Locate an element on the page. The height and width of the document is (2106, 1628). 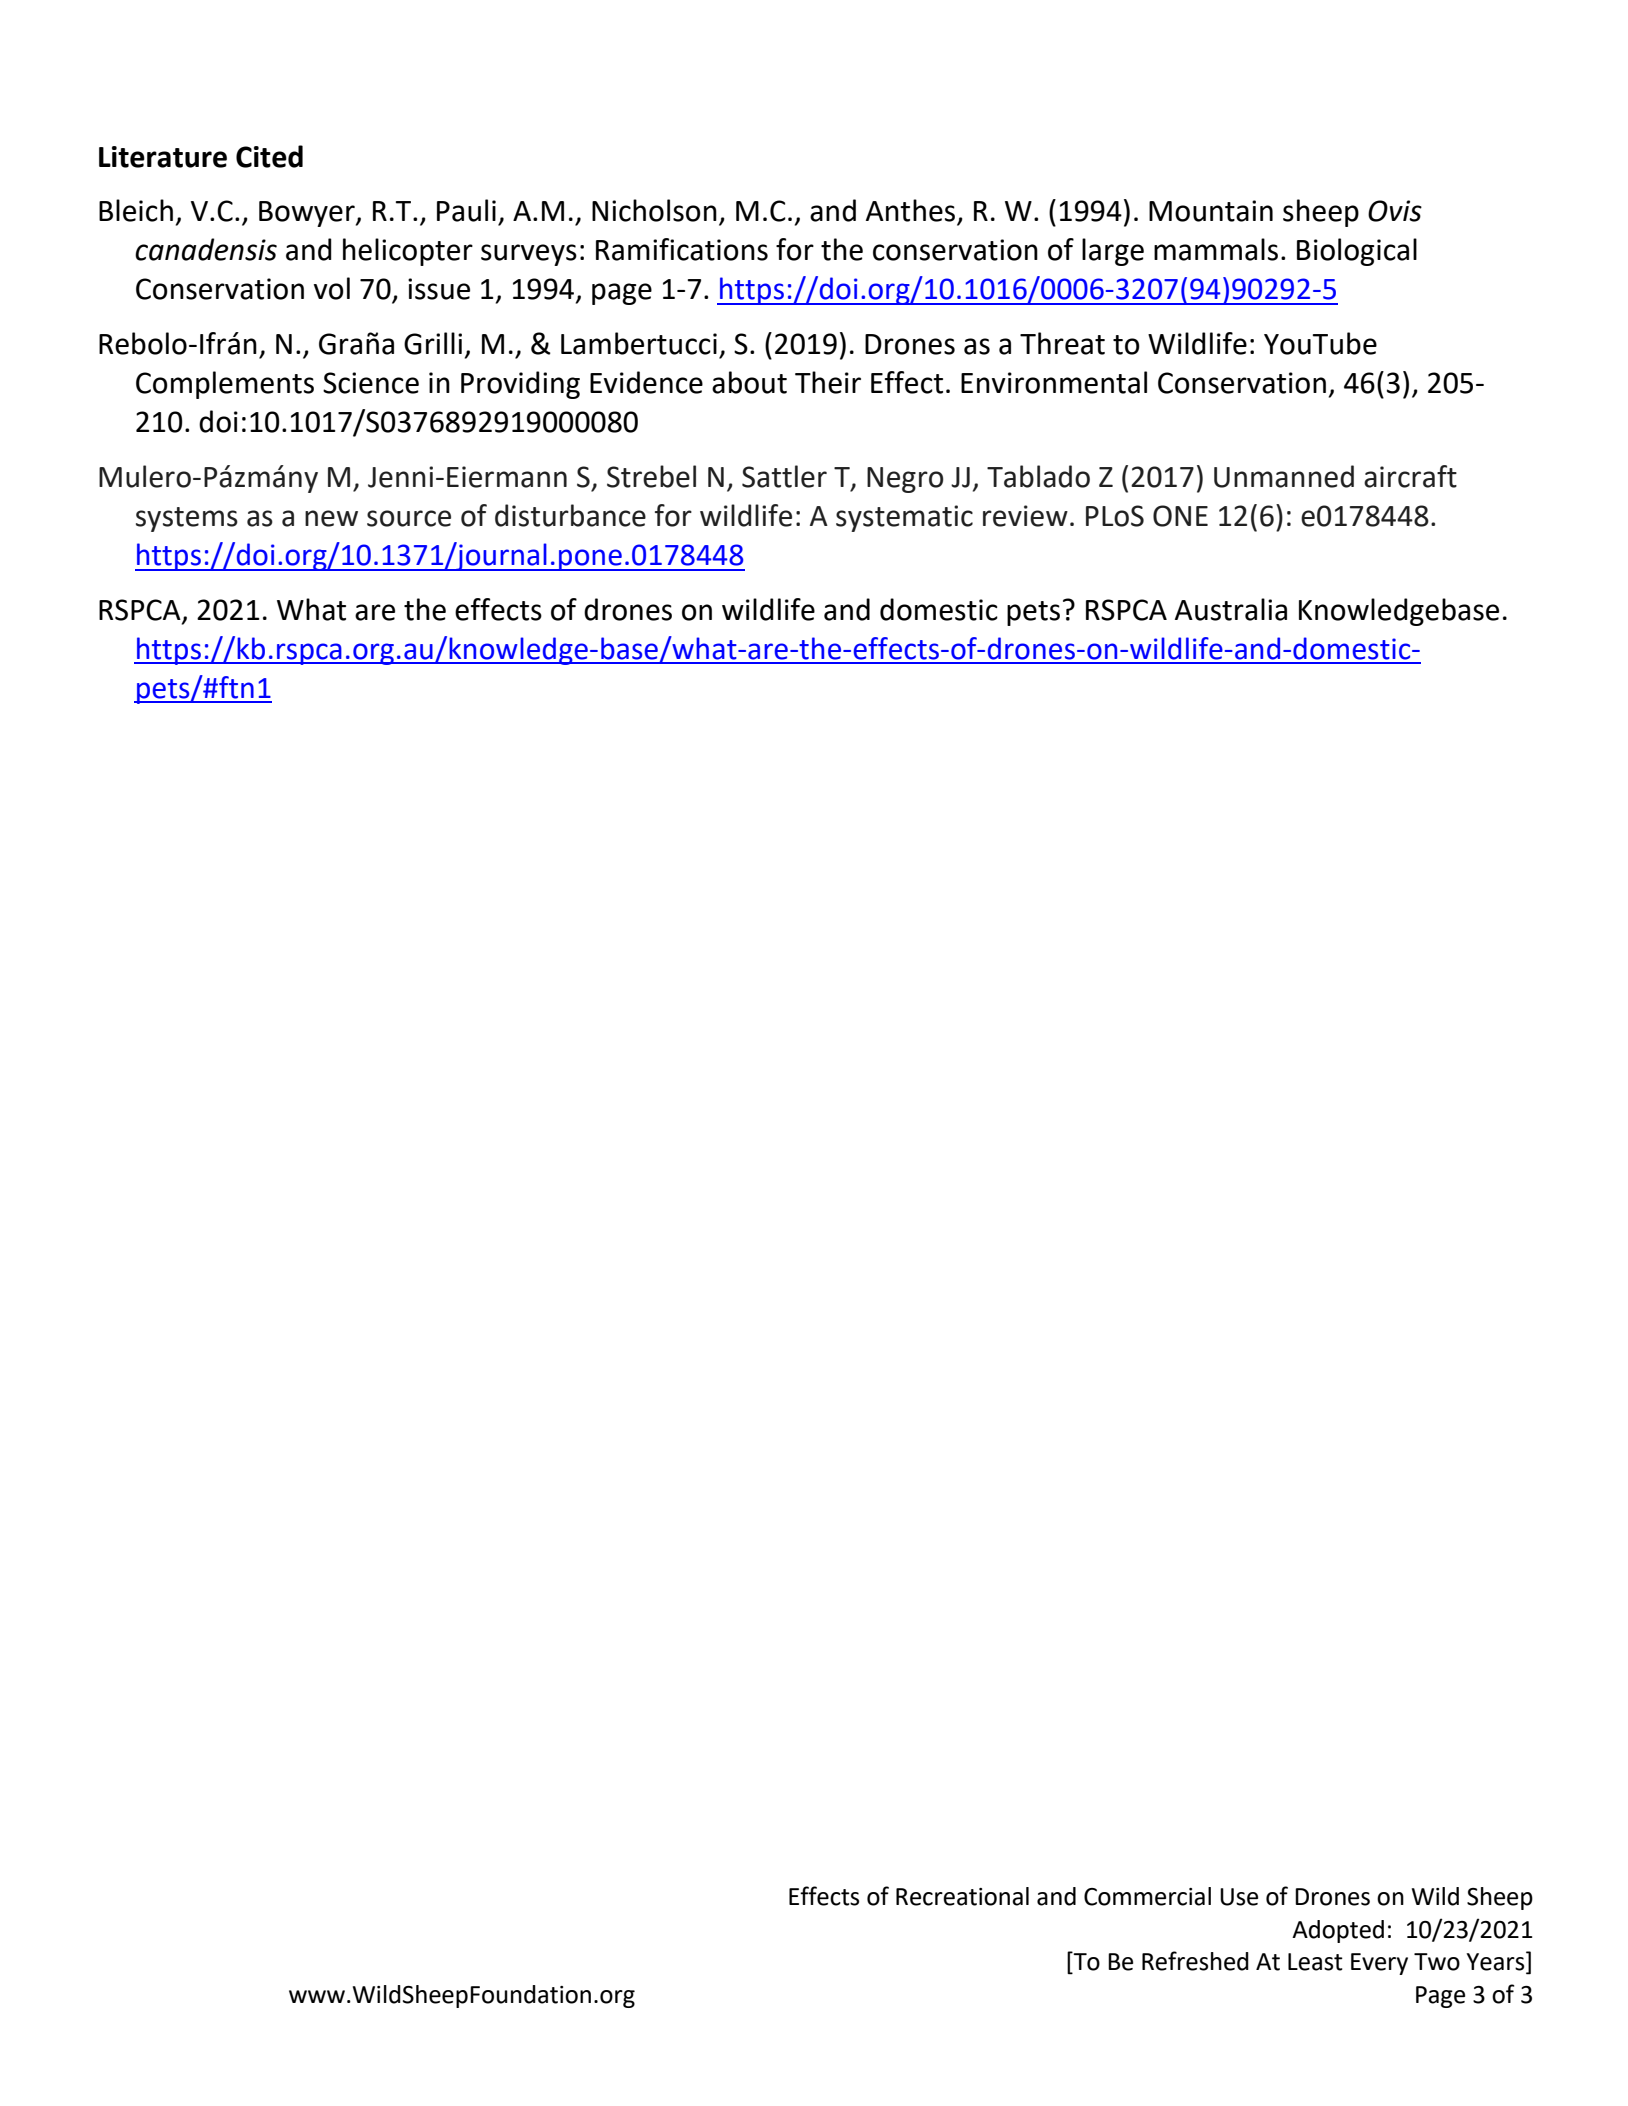
Unmanned is located at coordinates (1284, 476).
